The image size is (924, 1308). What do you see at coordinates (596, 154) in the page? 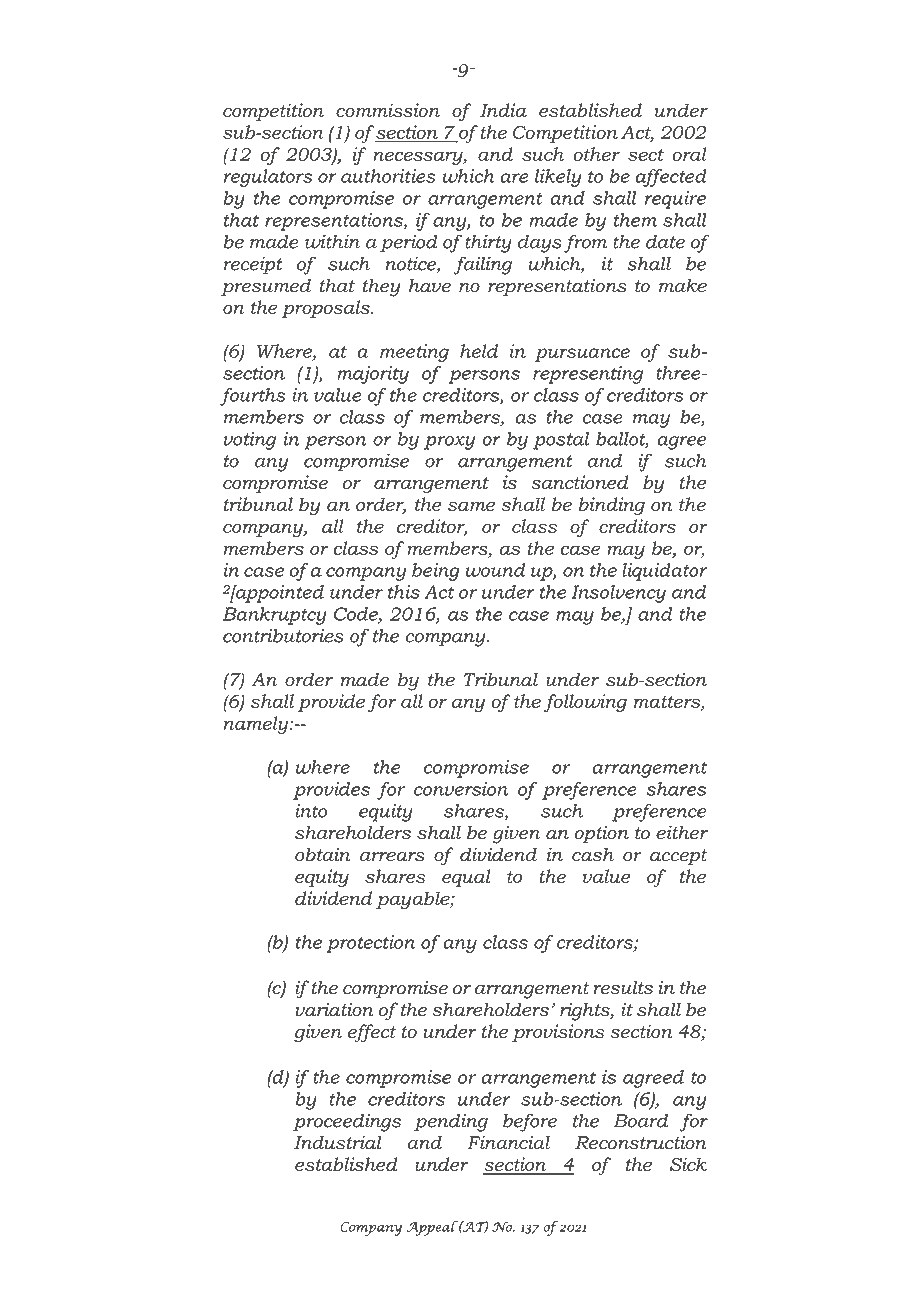
I see `other` at bounding box center [596, 154].
